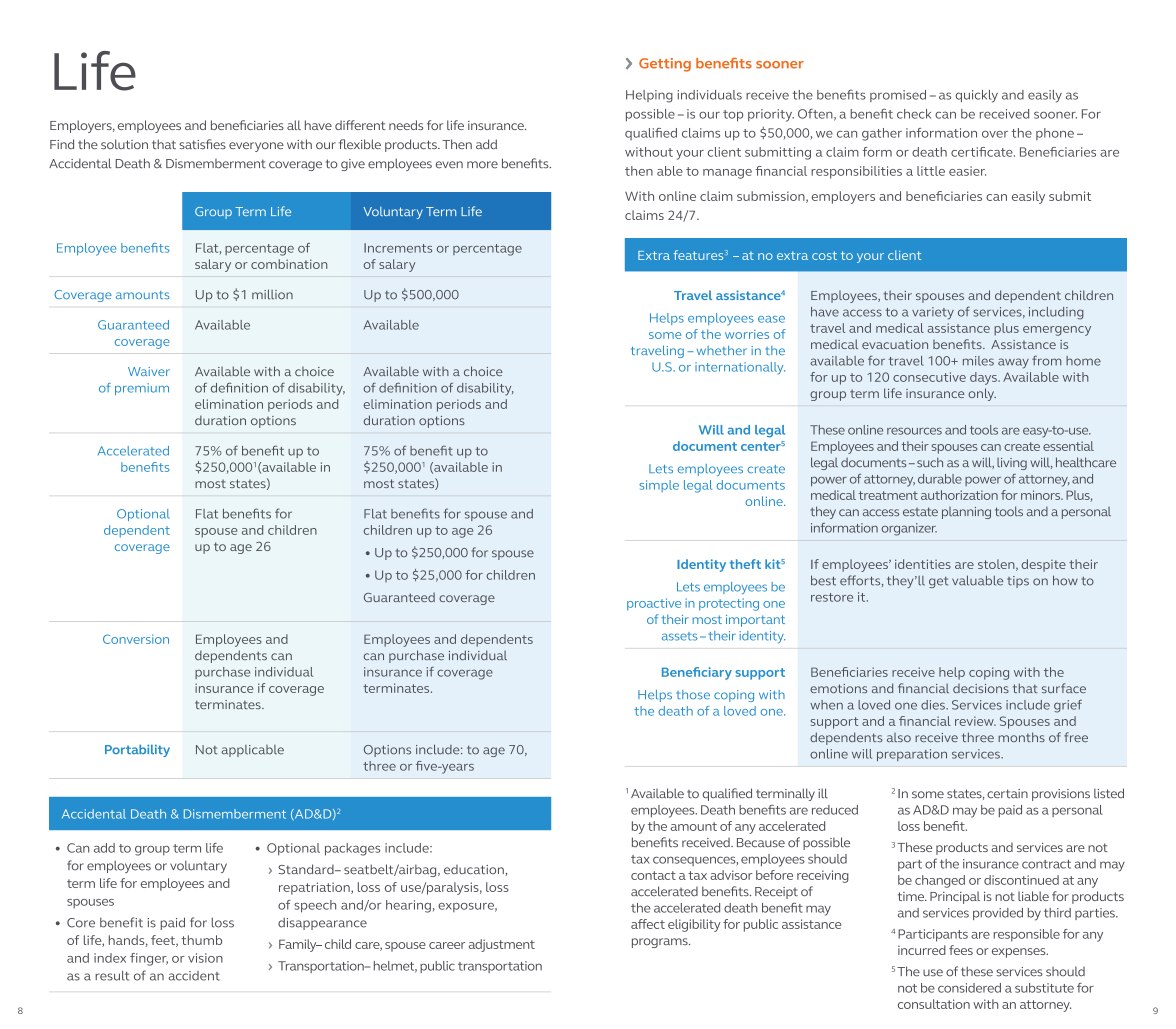 Image resolution: width=1176 pixels, height=1029 pixels. I want to click on premium, so click(142, 389).
